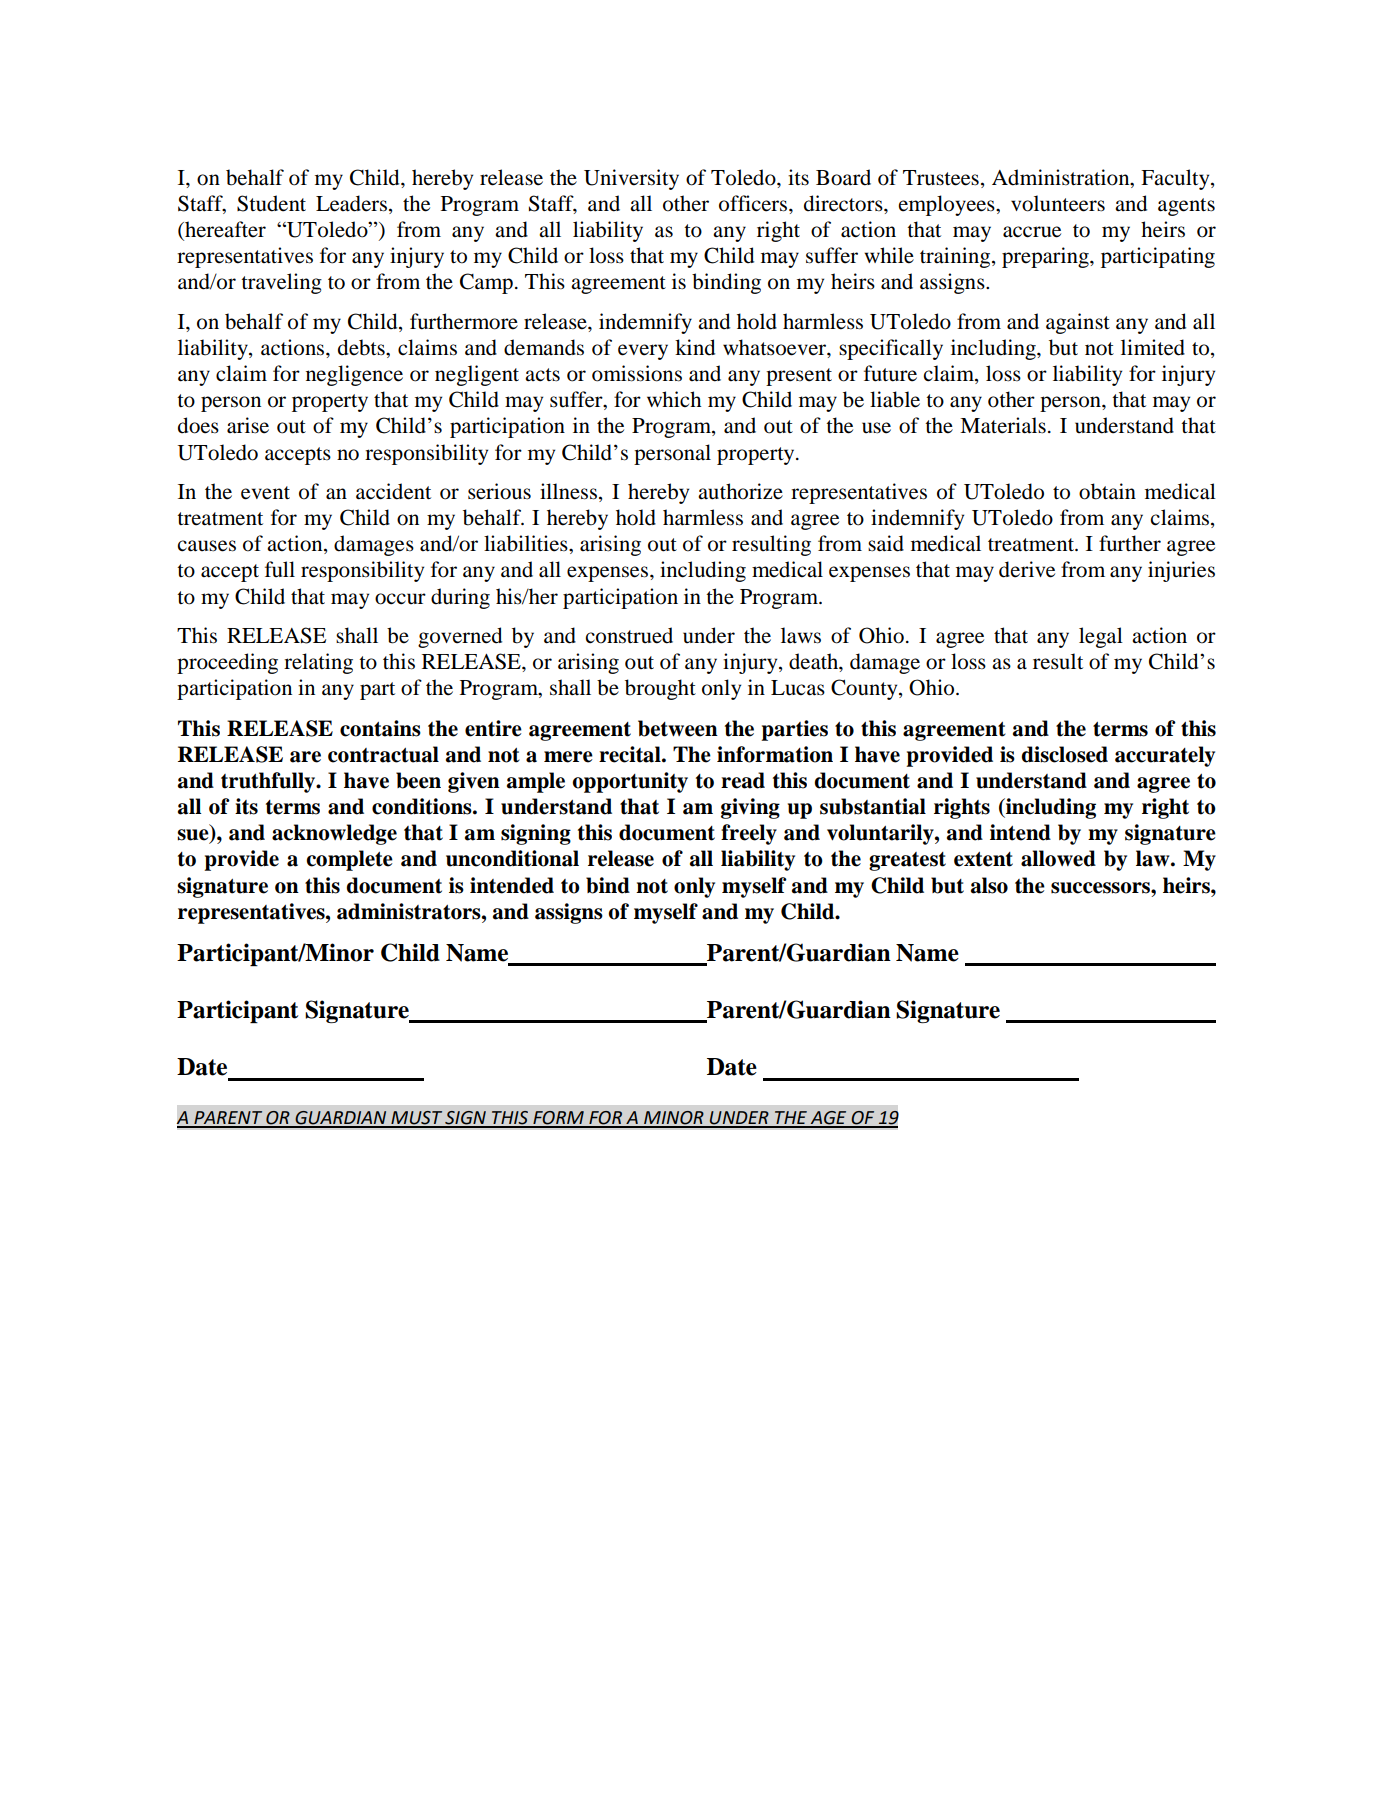 This page has width=1393, height=1803. I want to click on Leaders, so click(353, 204).
